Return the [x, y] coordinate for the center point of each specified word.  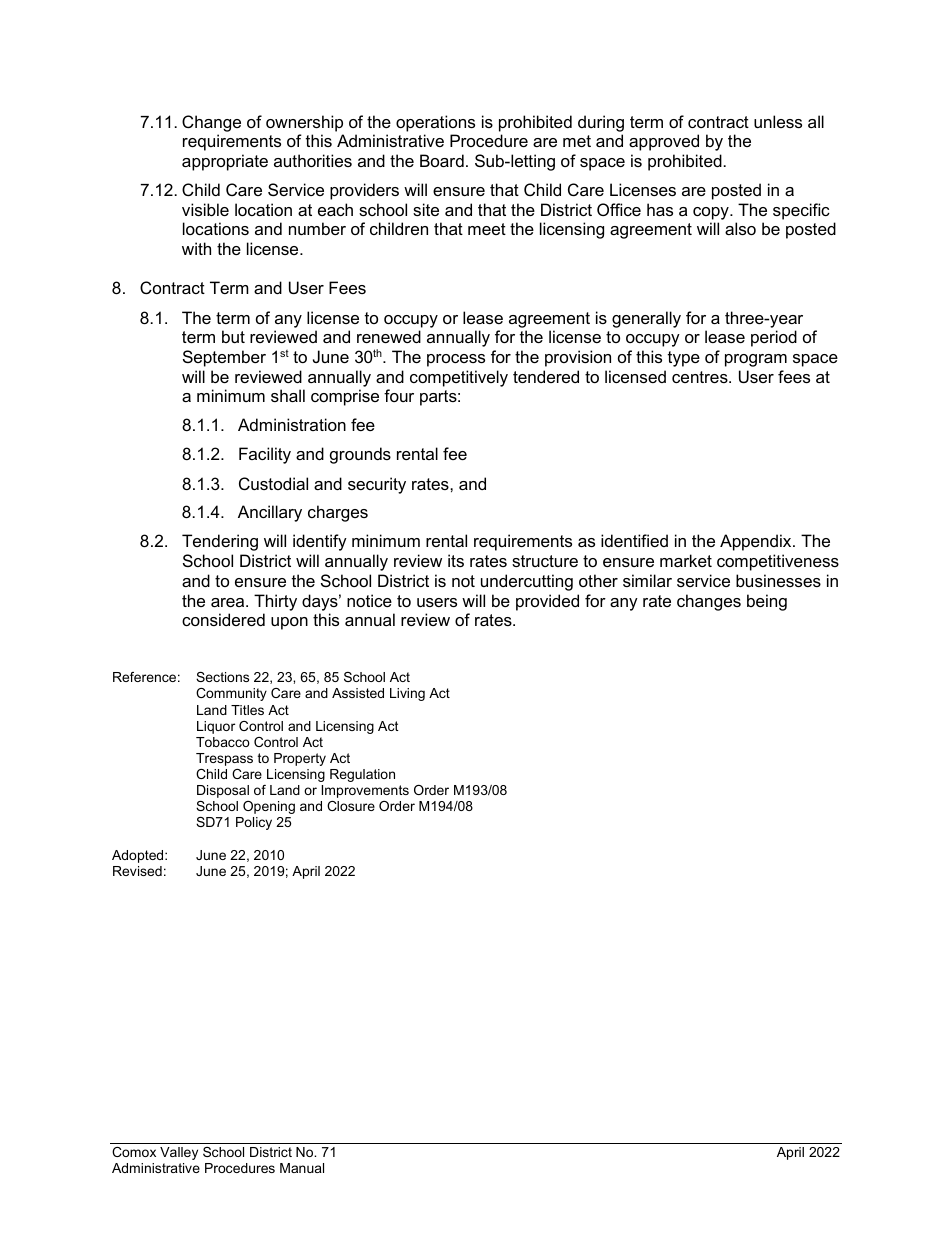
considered [223, 619]
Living [407, 694]
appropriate [225, 162]
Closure [351, 806]
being [767, 602]
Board [442, 160]
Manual [302, 1168]
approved [664, 142]
